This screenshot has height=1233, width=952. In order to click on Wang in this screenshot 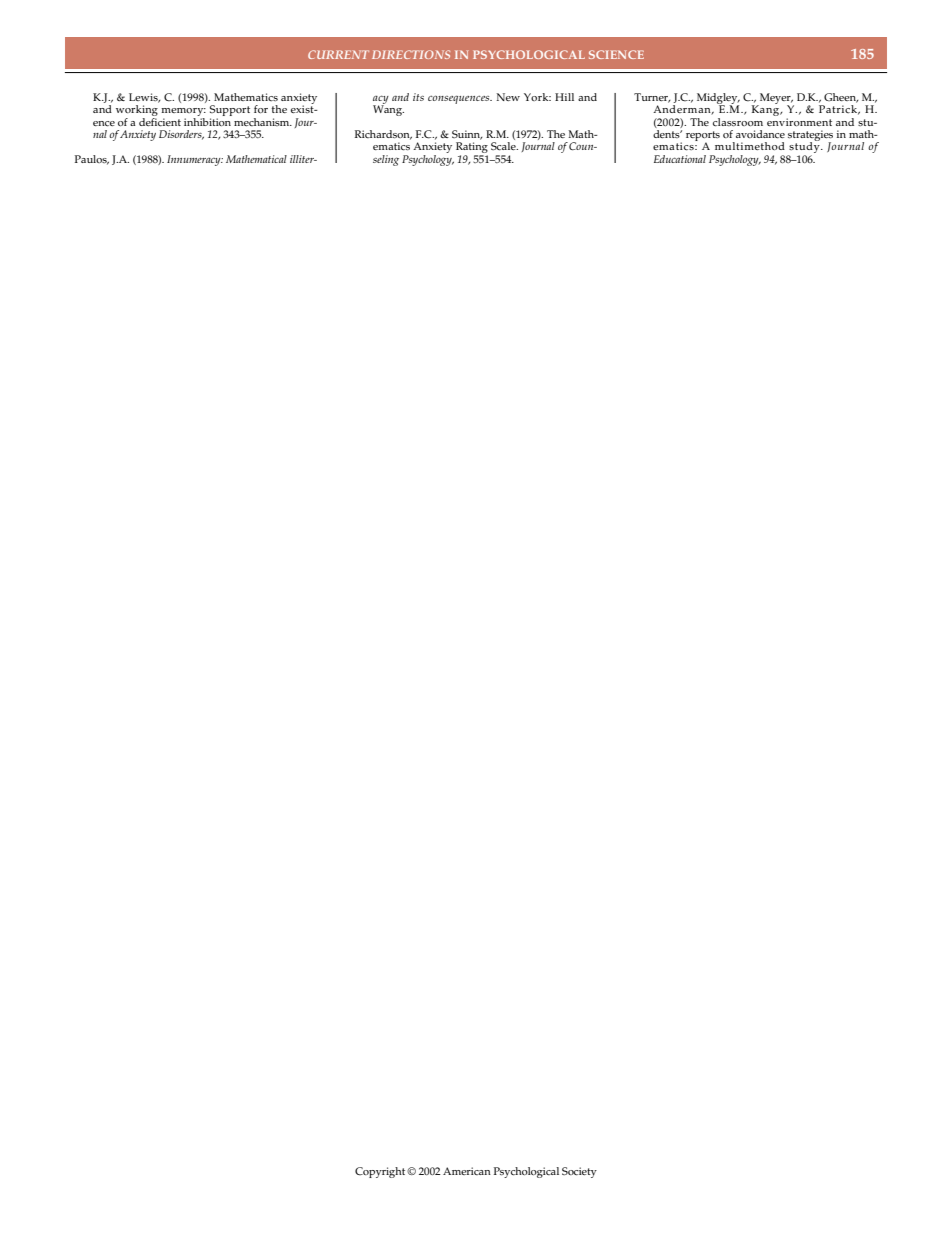, I will do `click(388, 109)`.
